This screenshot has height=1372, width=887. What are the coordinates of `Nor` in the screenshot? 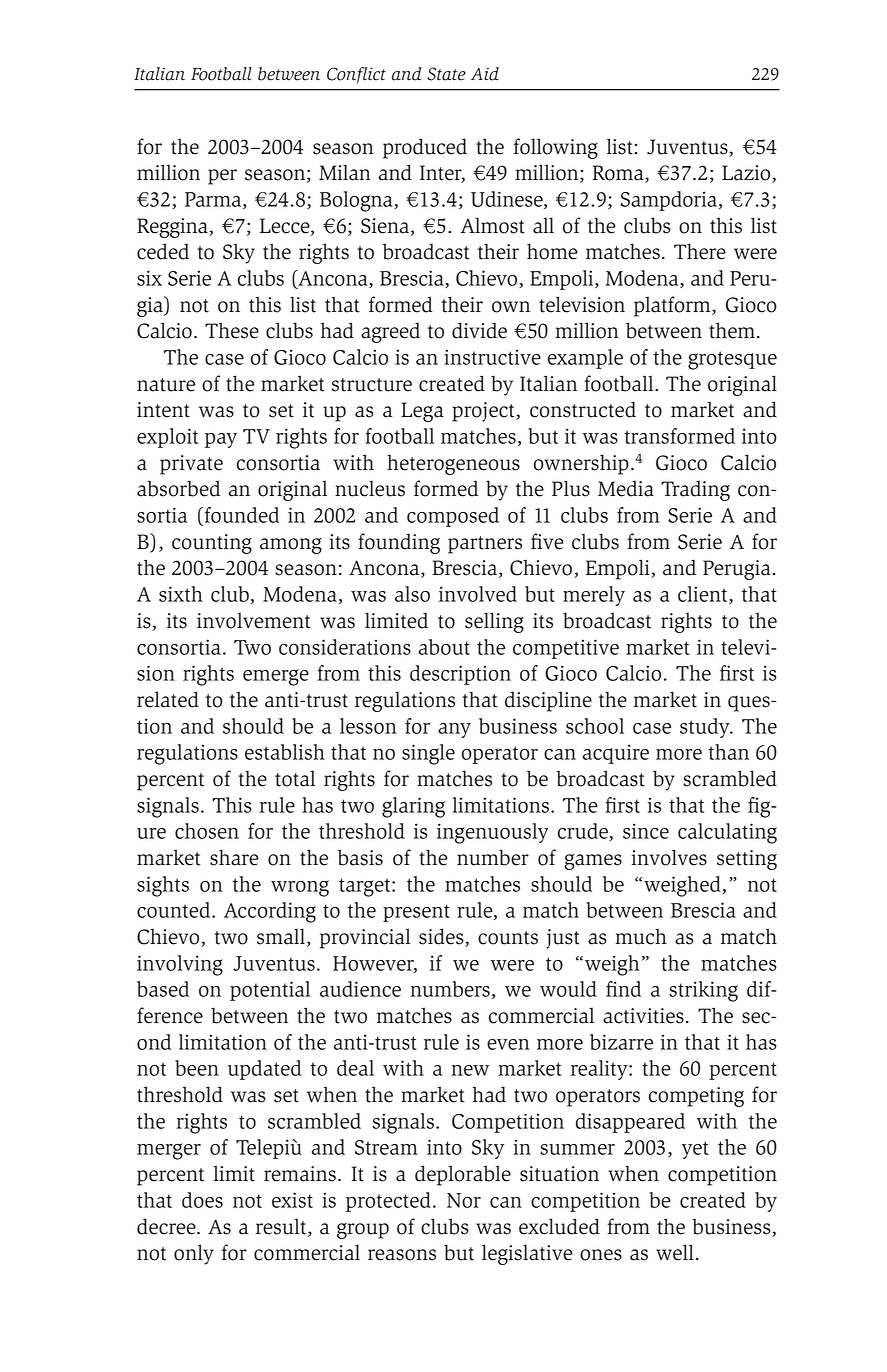 It's located at (464, 1200).
